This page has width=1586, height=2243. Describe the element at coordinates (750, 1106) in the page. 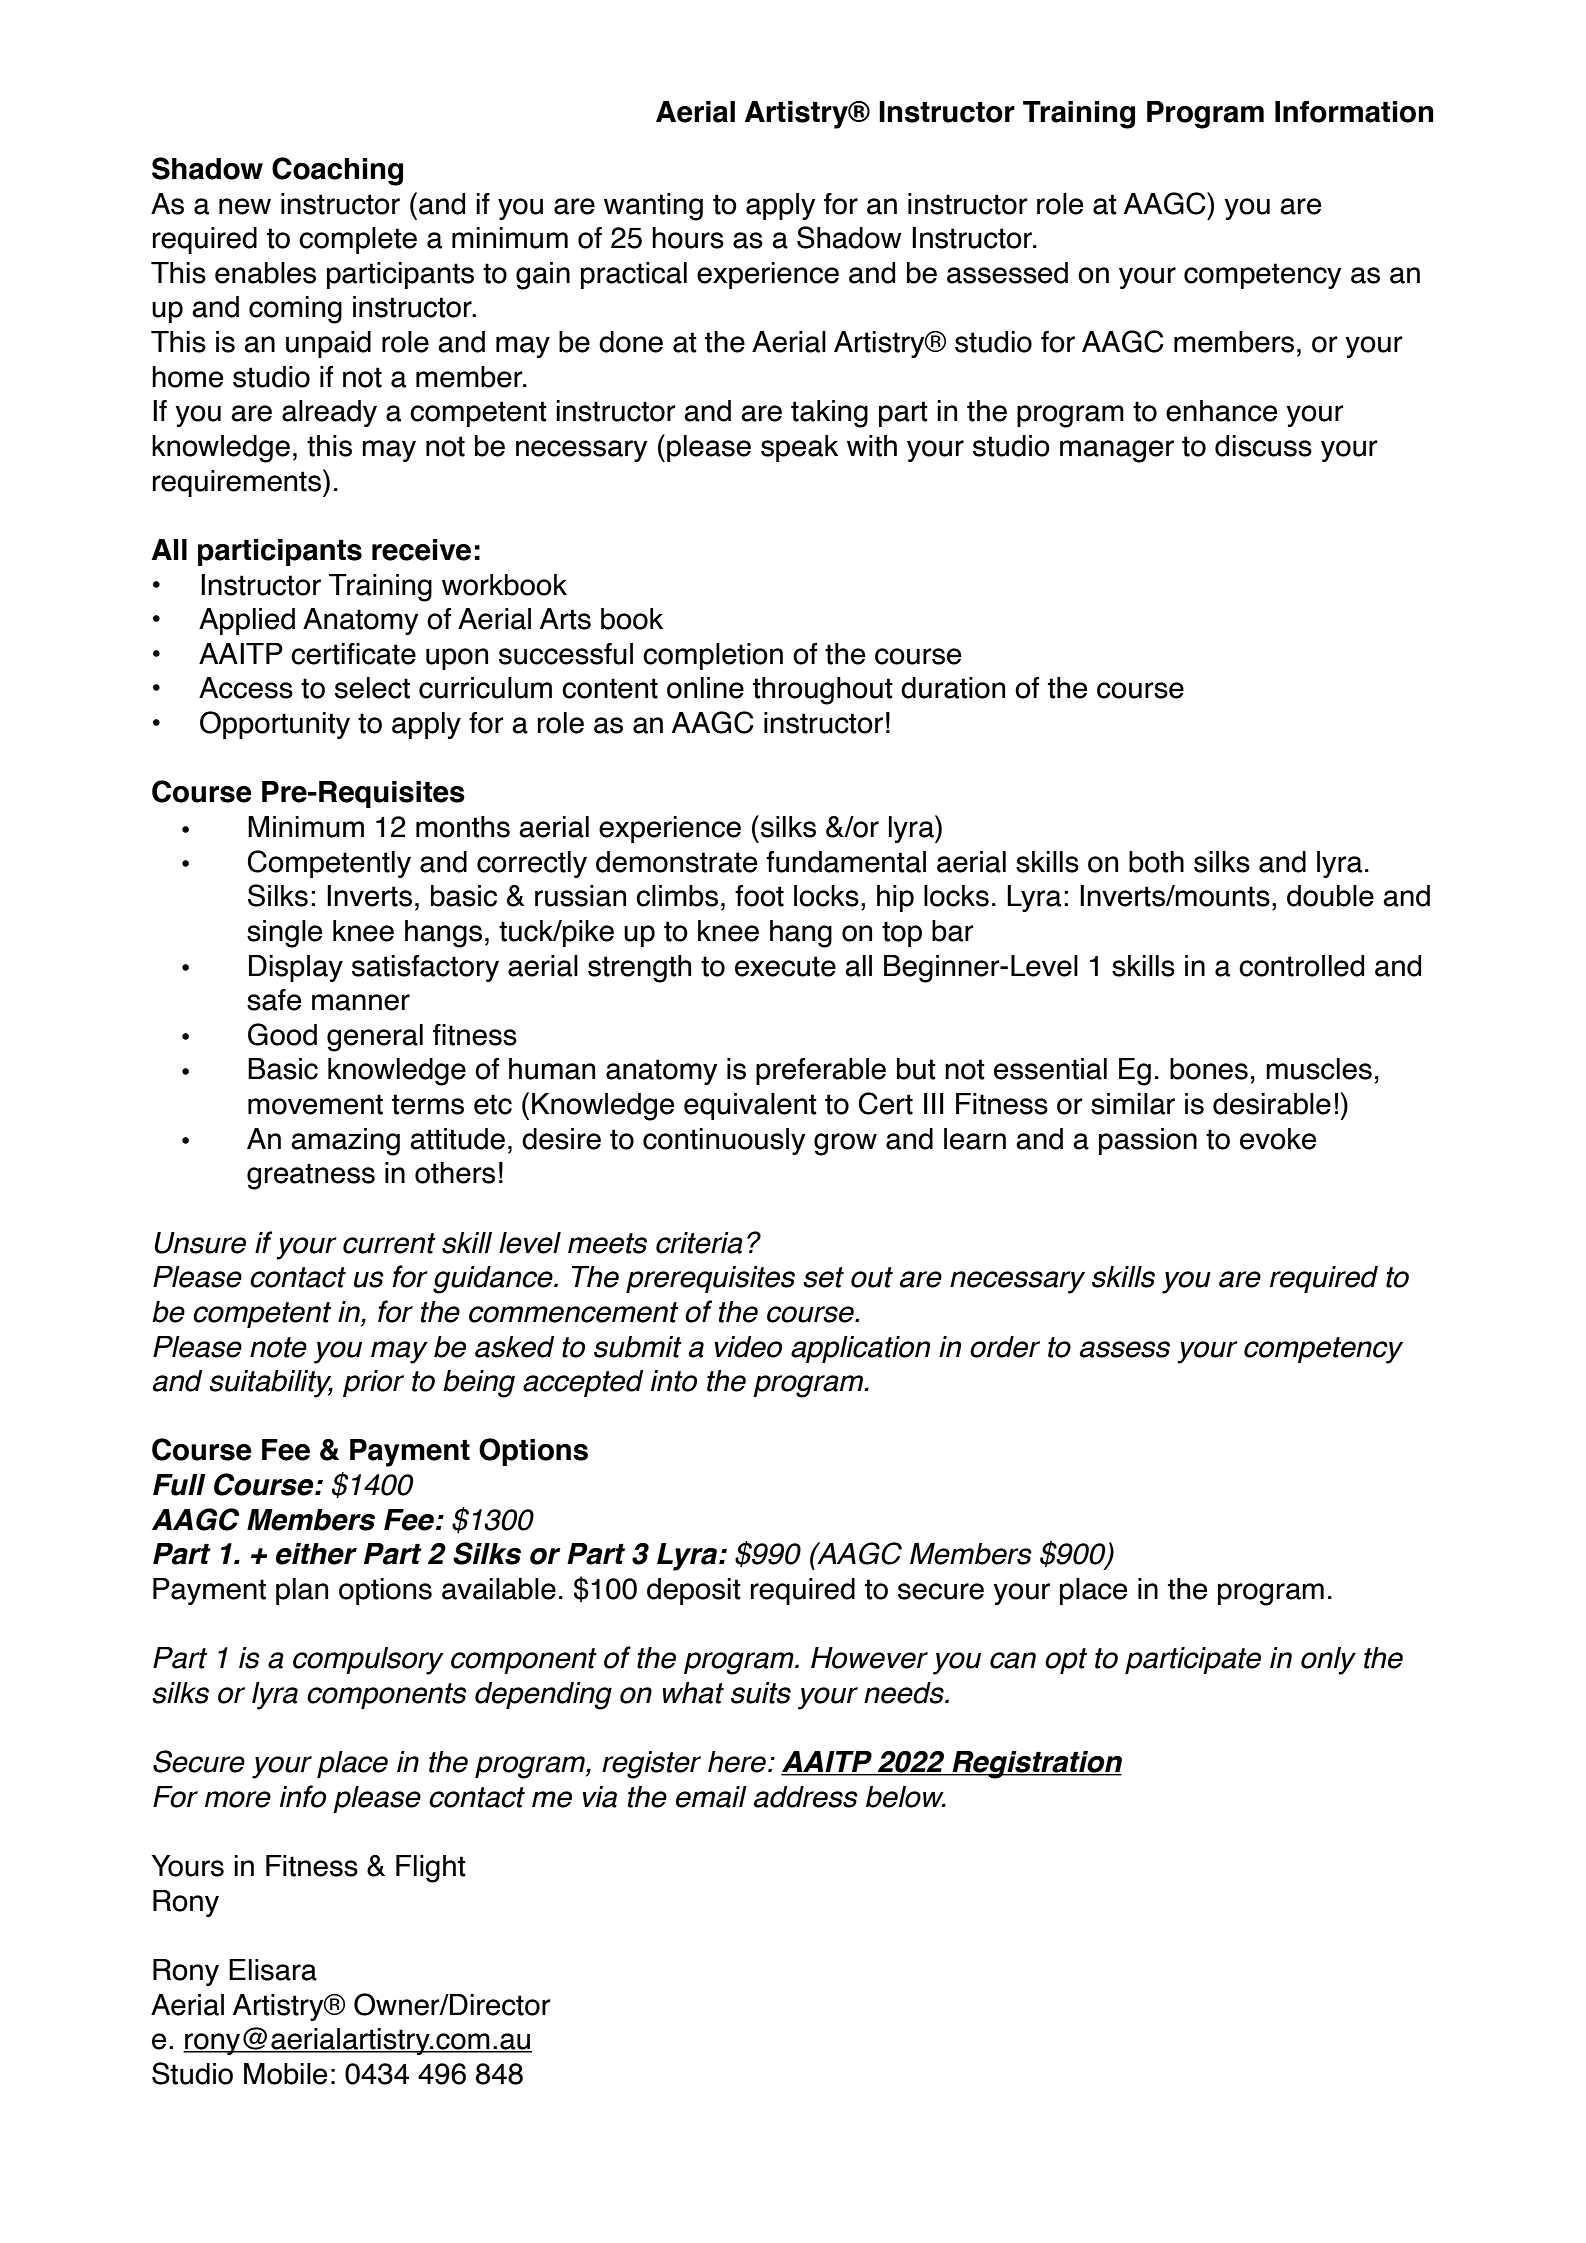

I see `equivalent` at that location.
